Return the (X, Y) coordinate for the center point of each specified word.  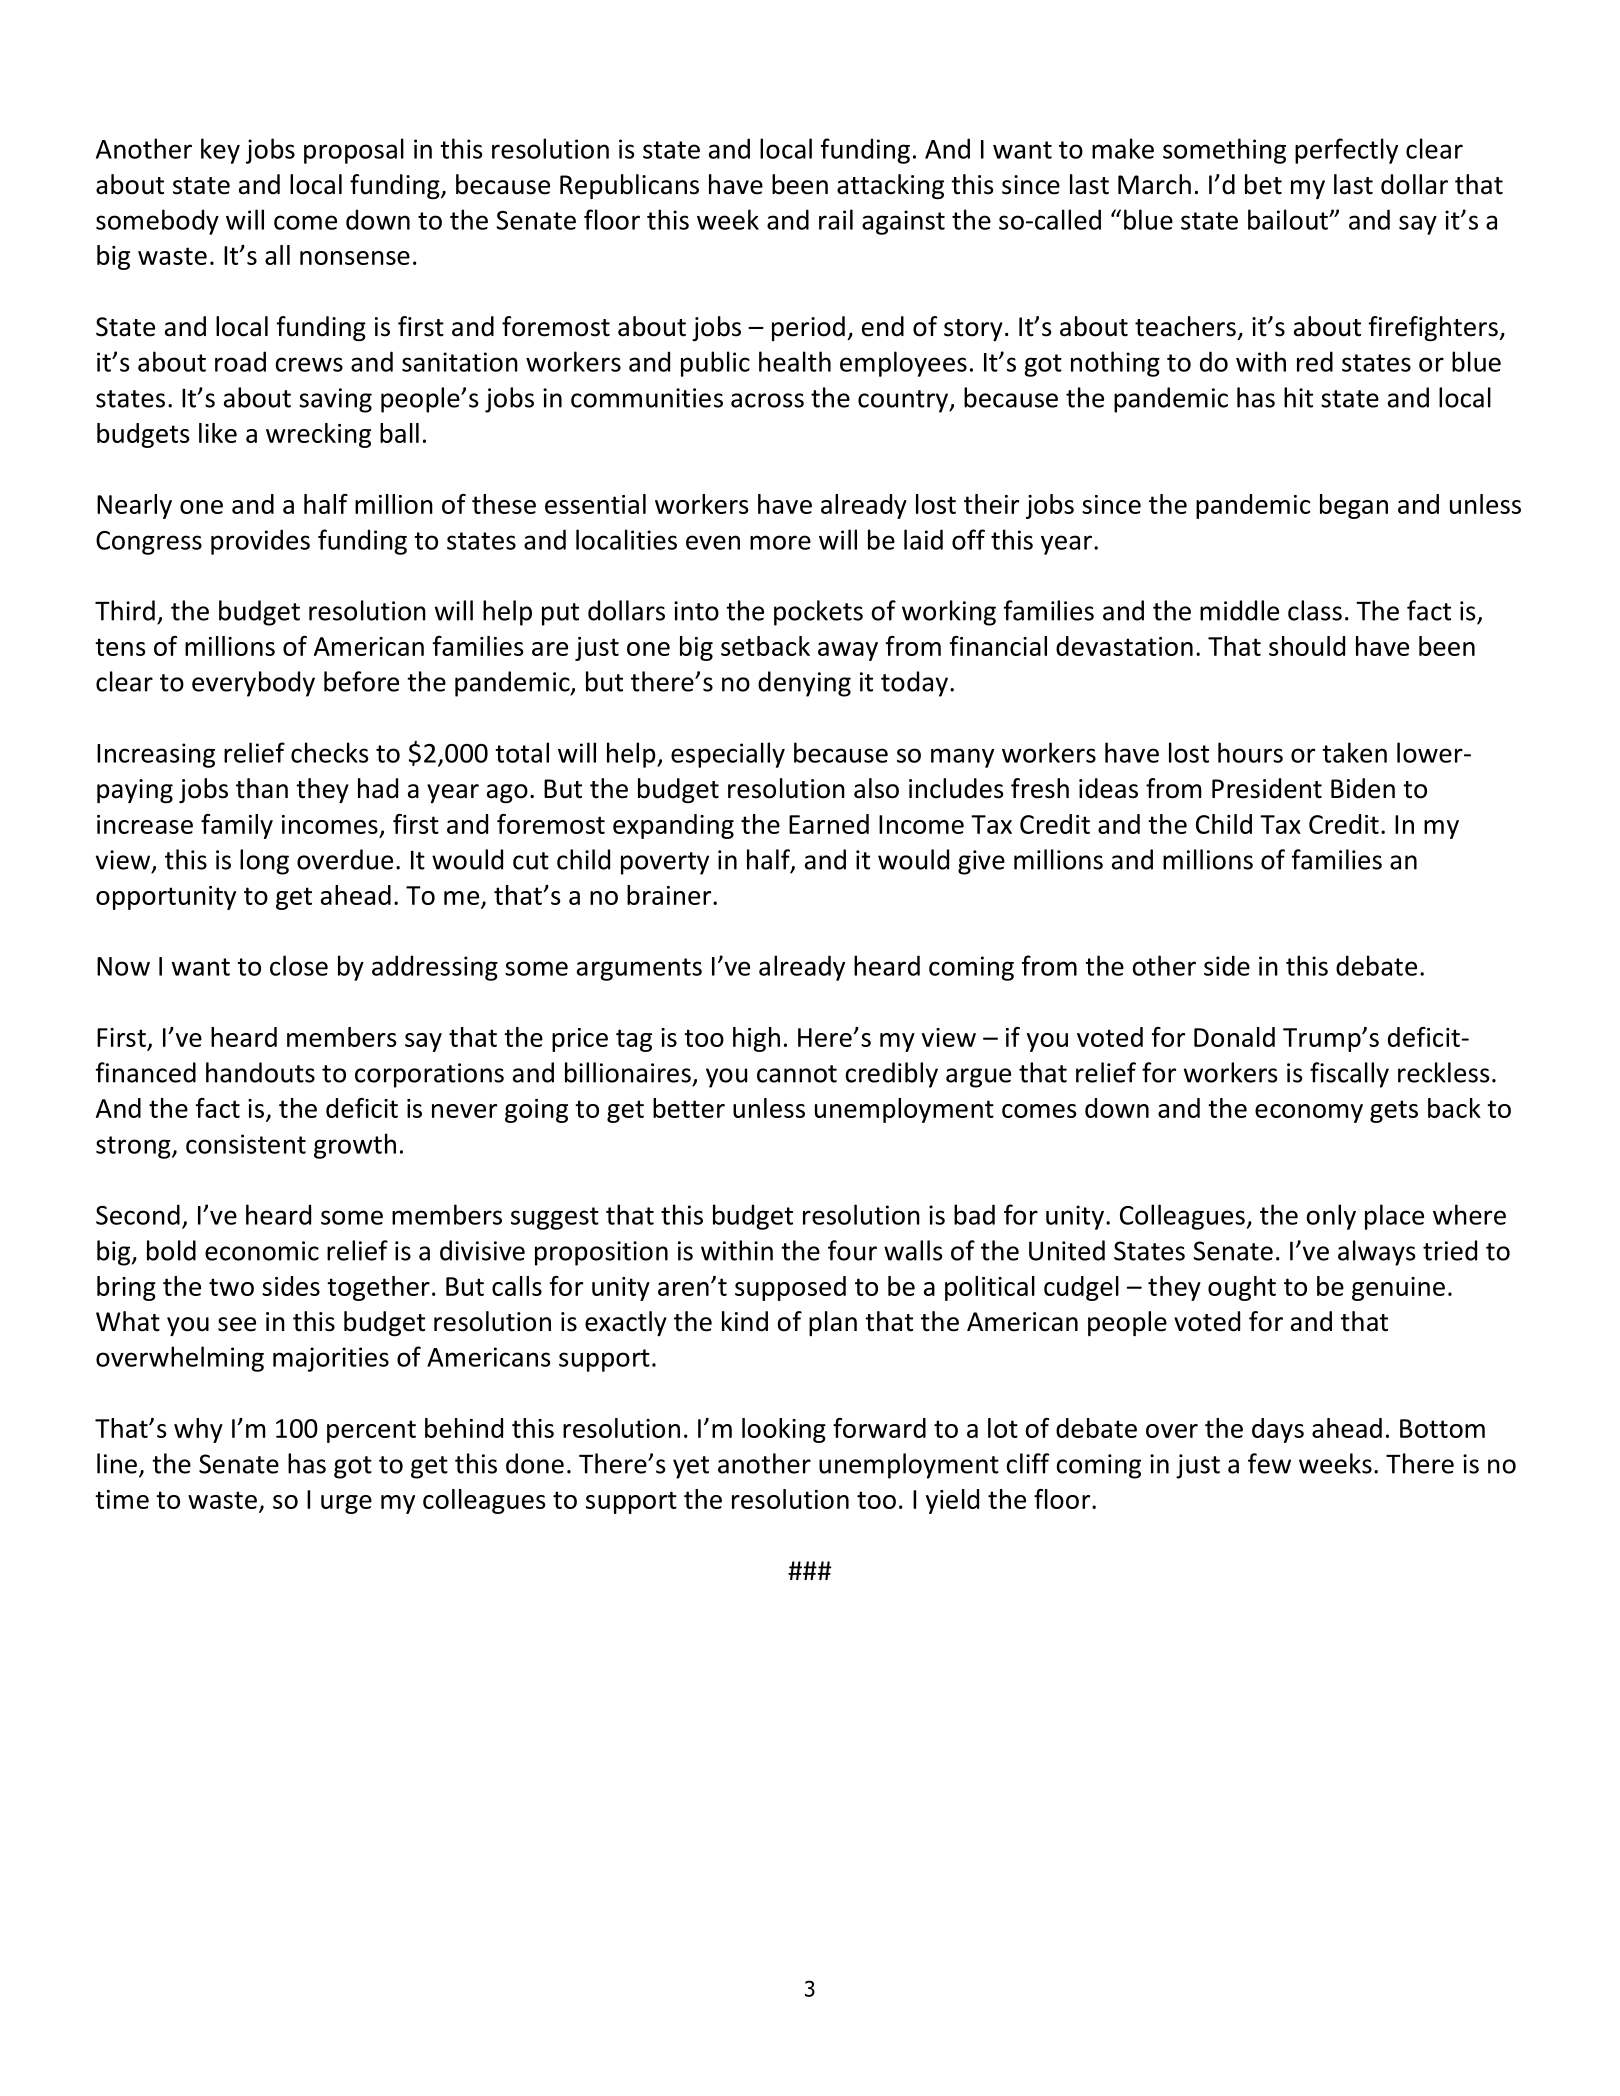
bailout (1289, 219)
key (220, 151)
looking (784, 1430)
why (198, 1430)
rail (836, 219)
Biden (1363, 788)
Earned (829, 824)
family (237, 826)
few (1269, 1463)
